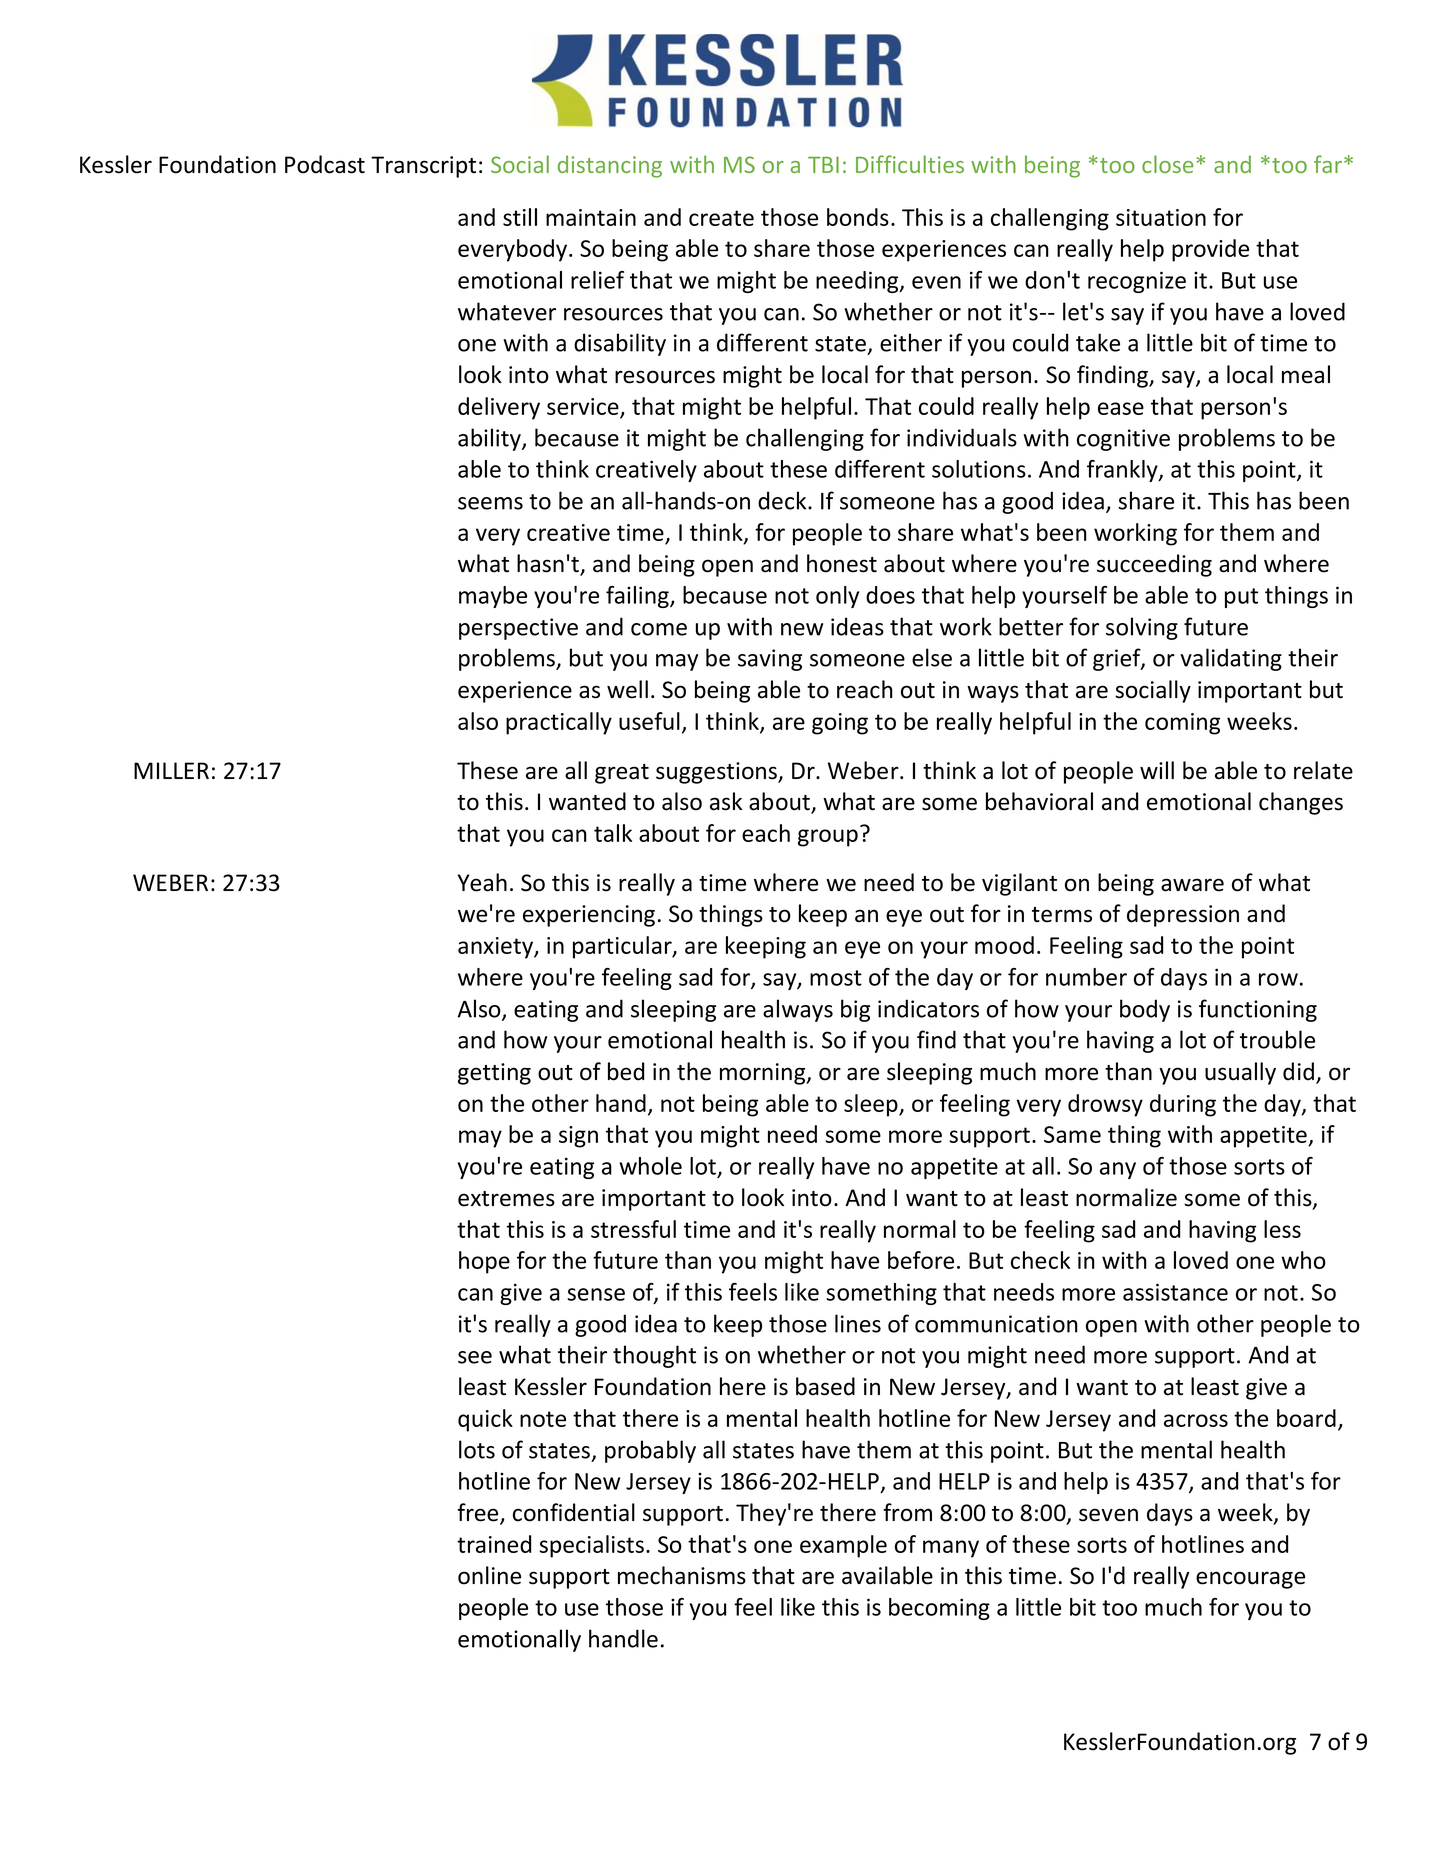 The width and height of the screenshot is (1435, 1858). Describe the element at coordinates (770, 660) in the screenshot. I see `saving` at that location.
